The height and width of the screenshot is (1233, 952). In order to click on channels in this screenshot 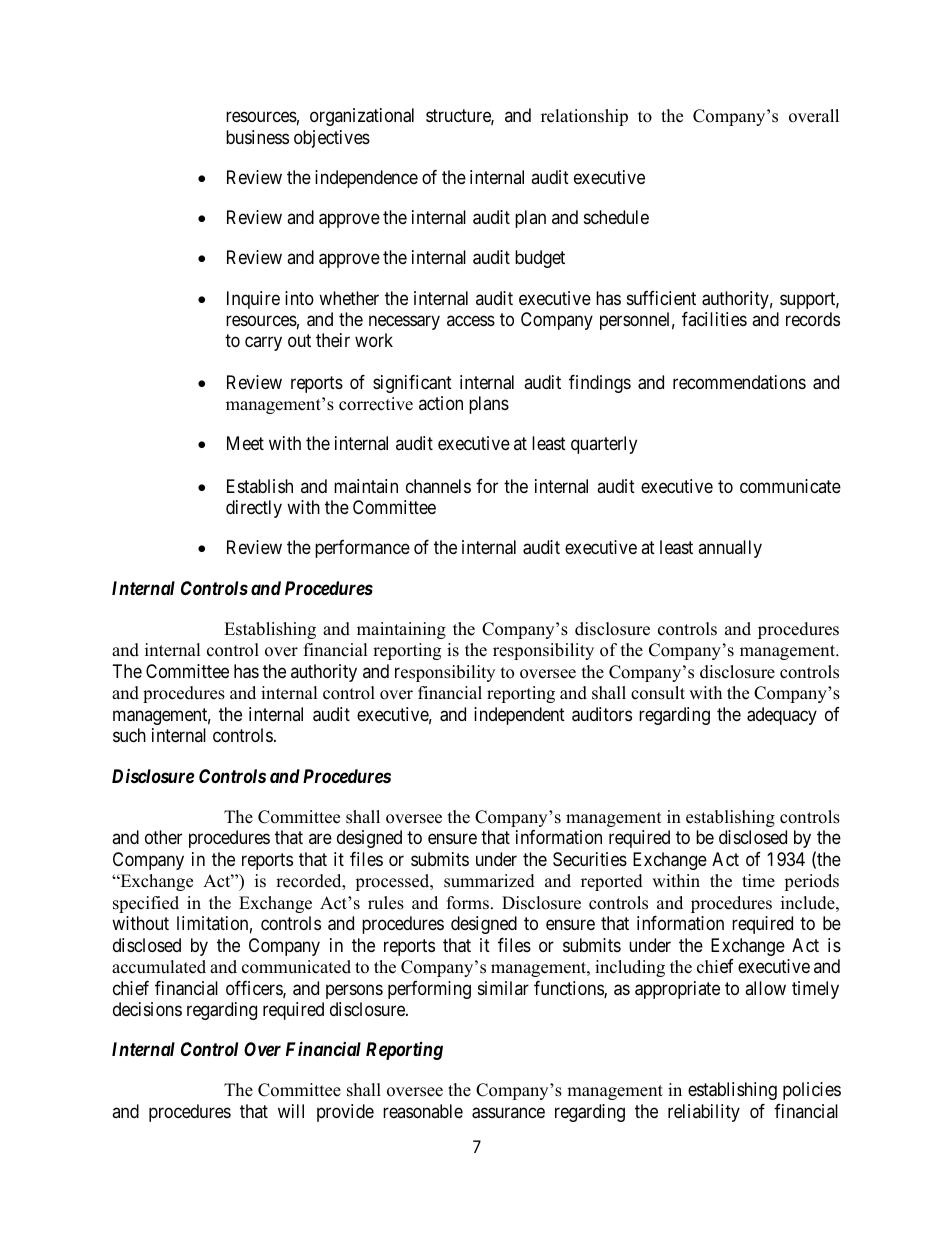, I will do `click(438, 486)`.
